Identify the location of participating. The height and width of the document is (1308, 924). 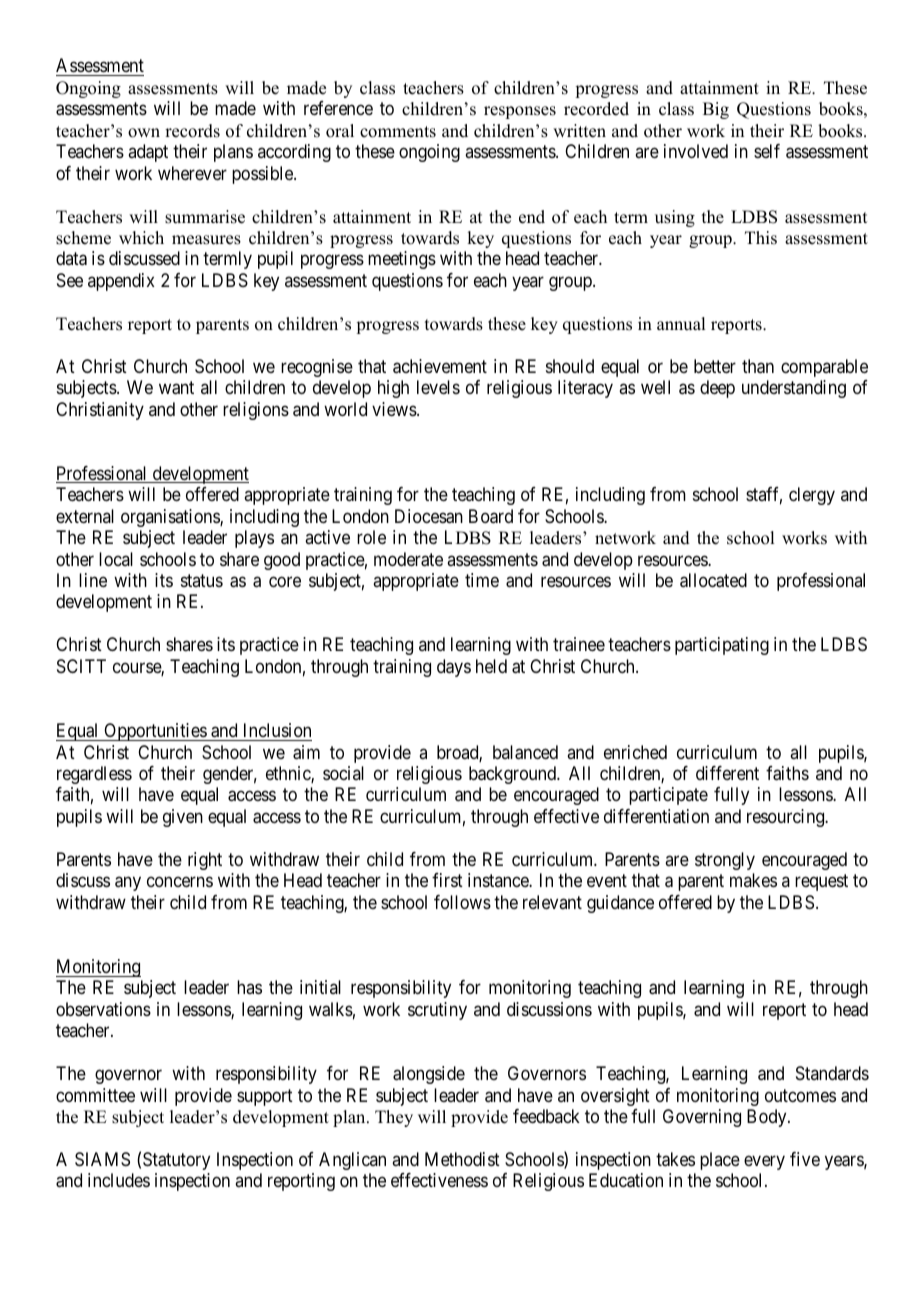
(722, 646).
